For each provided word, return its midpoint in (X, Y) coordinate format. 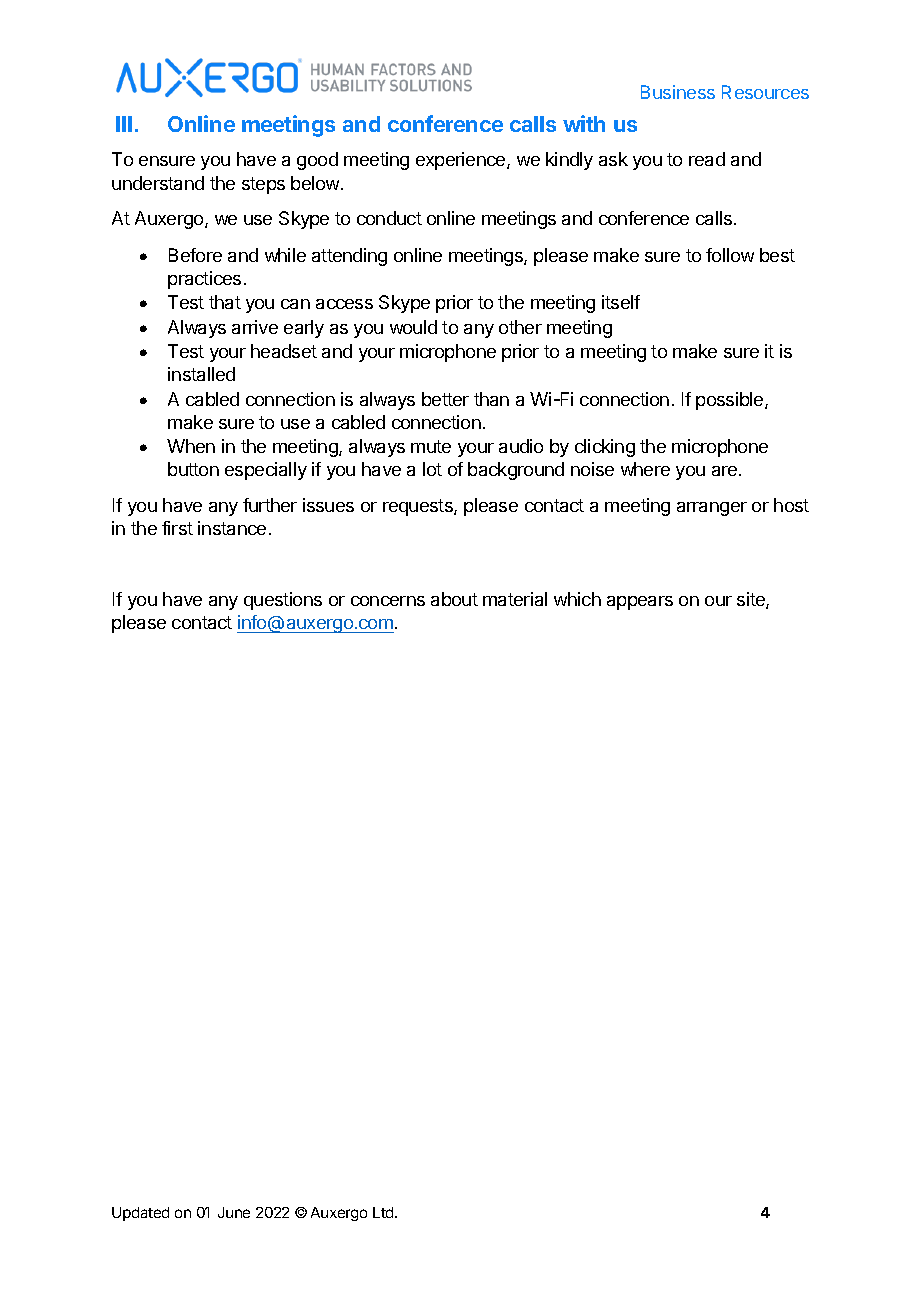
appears (640, 603)
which (577, 599)
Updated (140, 1214)
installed (201, 374)
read (707, 159)
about (454, 599)
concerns (388, 601)
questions (283, 601)
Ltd (384, 1212)
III (124, 124)
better (445, 399)
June (234, 1212)
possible (731, 401)
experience (462, 161)
